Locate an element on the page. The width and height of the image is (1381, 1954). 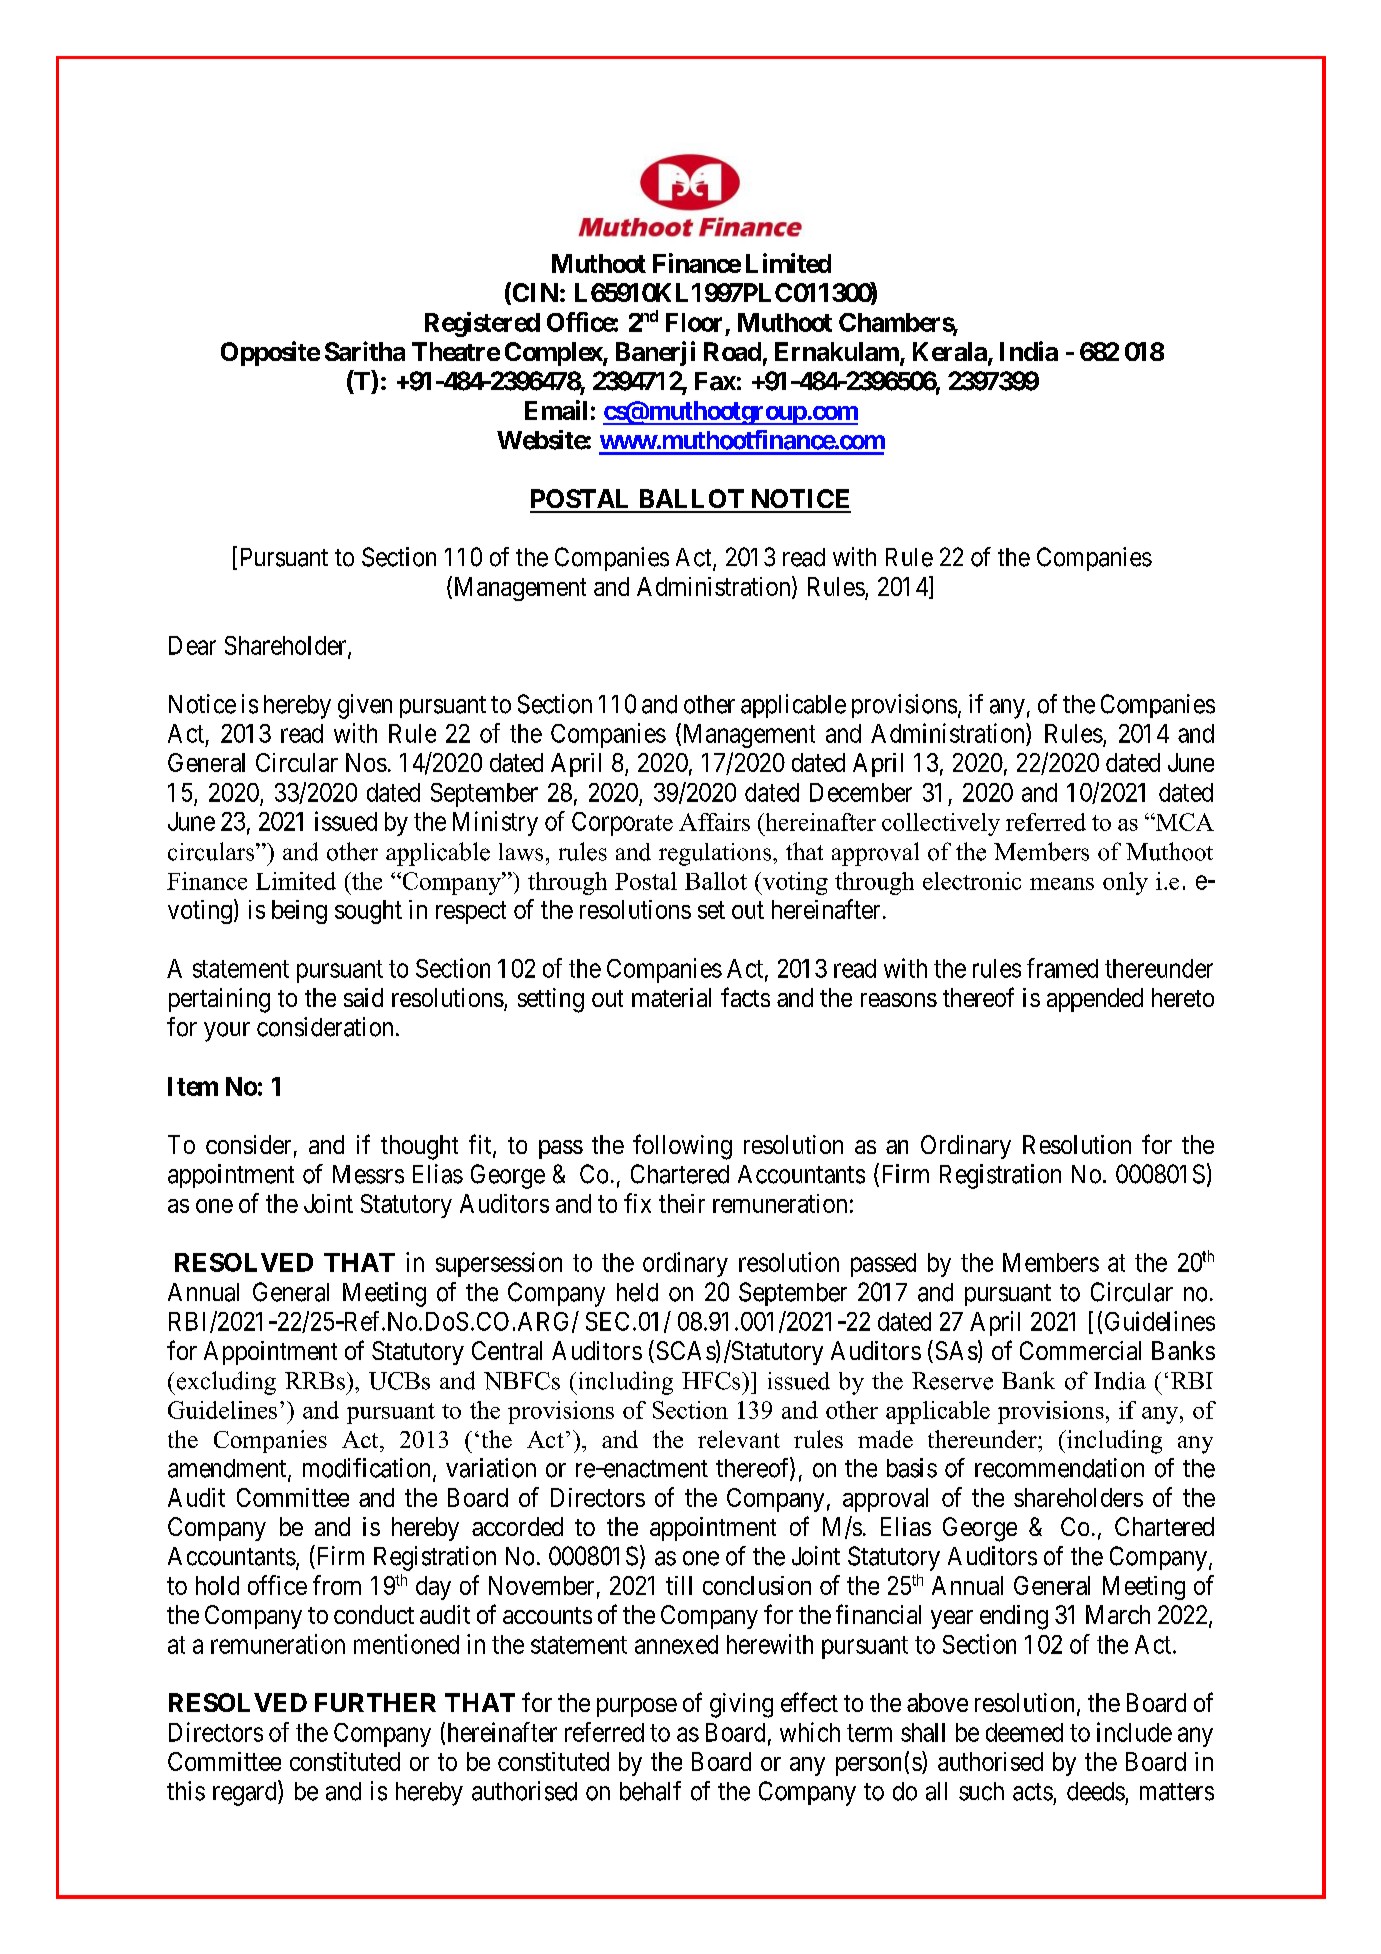
behalf is located at coordinates (650, 1791).
